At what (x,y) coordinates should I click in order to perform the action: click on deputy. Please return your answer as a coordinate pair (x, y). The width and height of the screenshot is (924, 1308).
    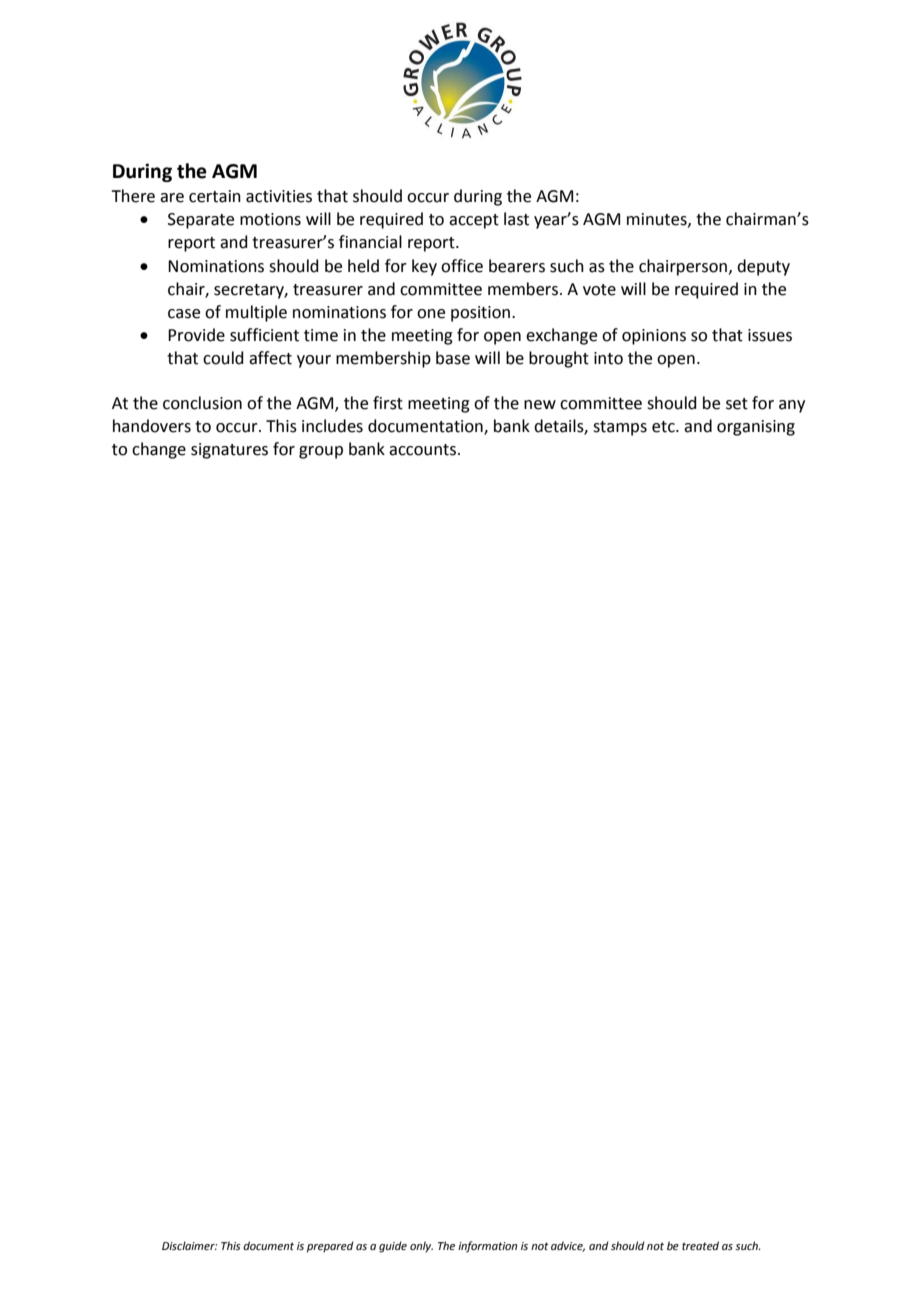
    Looking at the image, I should click on (763, 267).
